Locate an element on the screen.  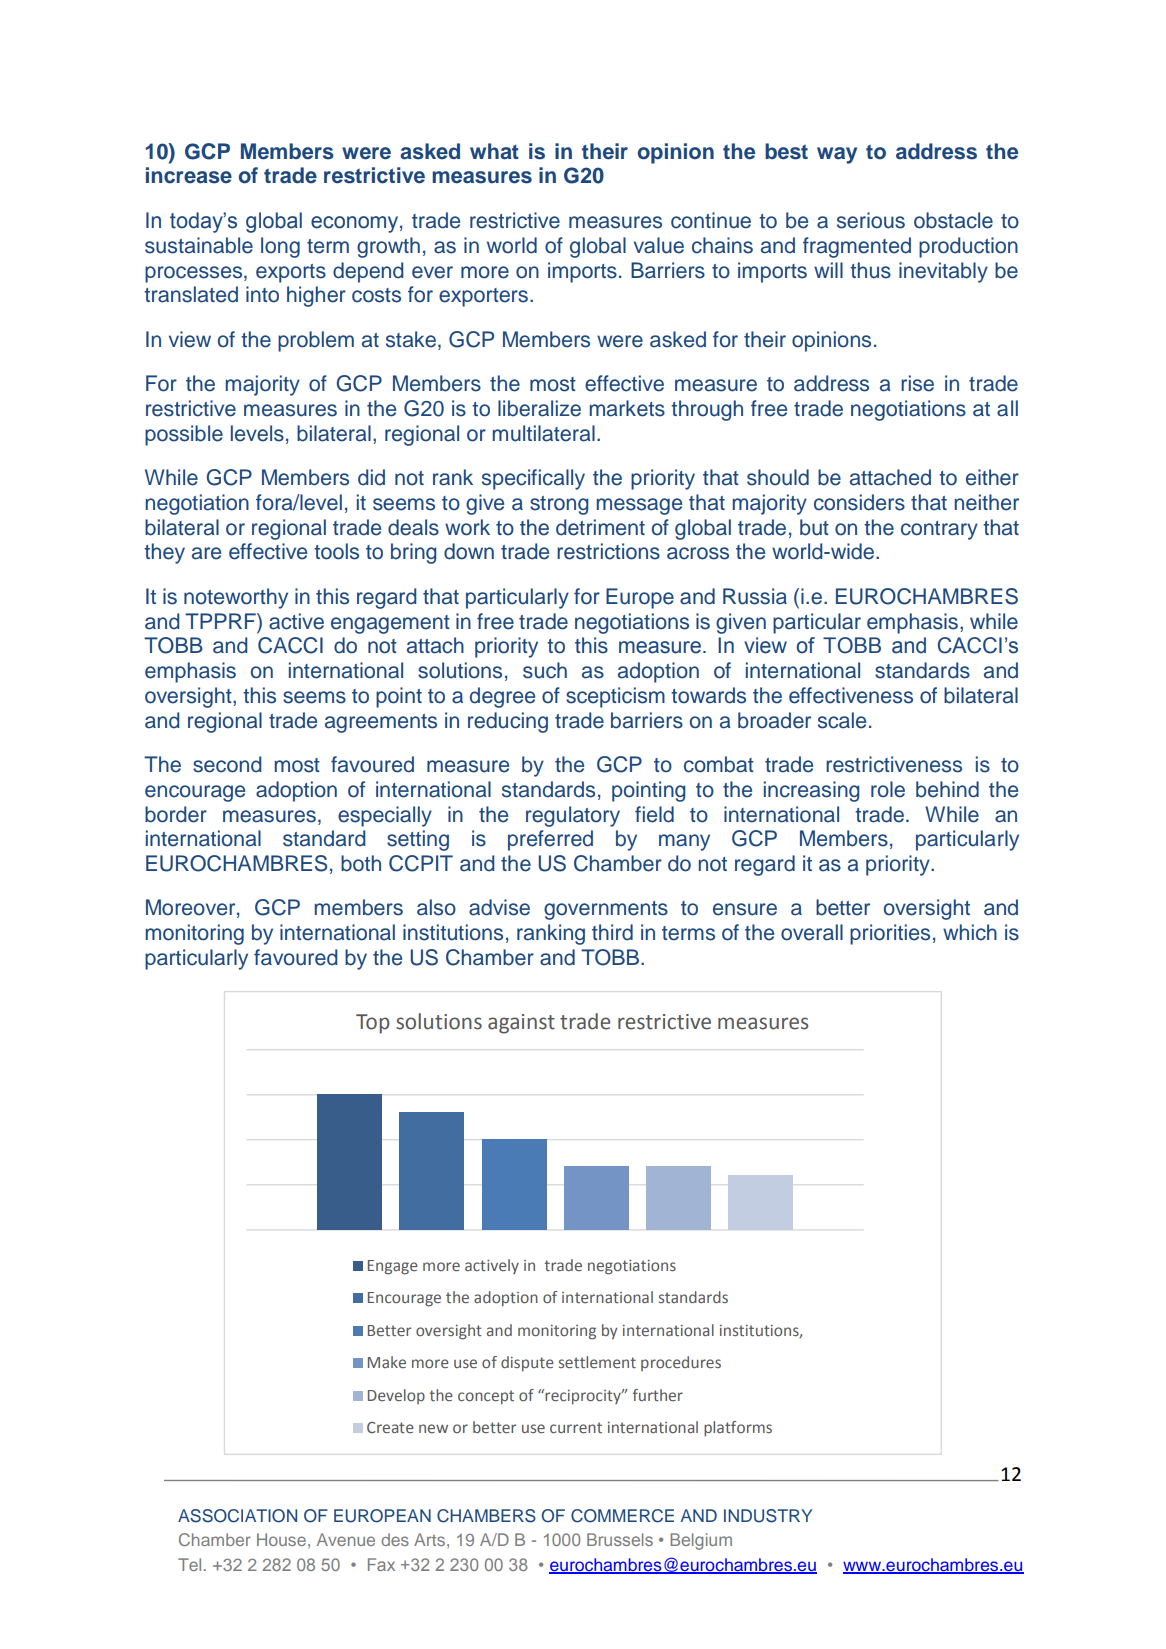
preferred is located at coordinates (550, 840).
